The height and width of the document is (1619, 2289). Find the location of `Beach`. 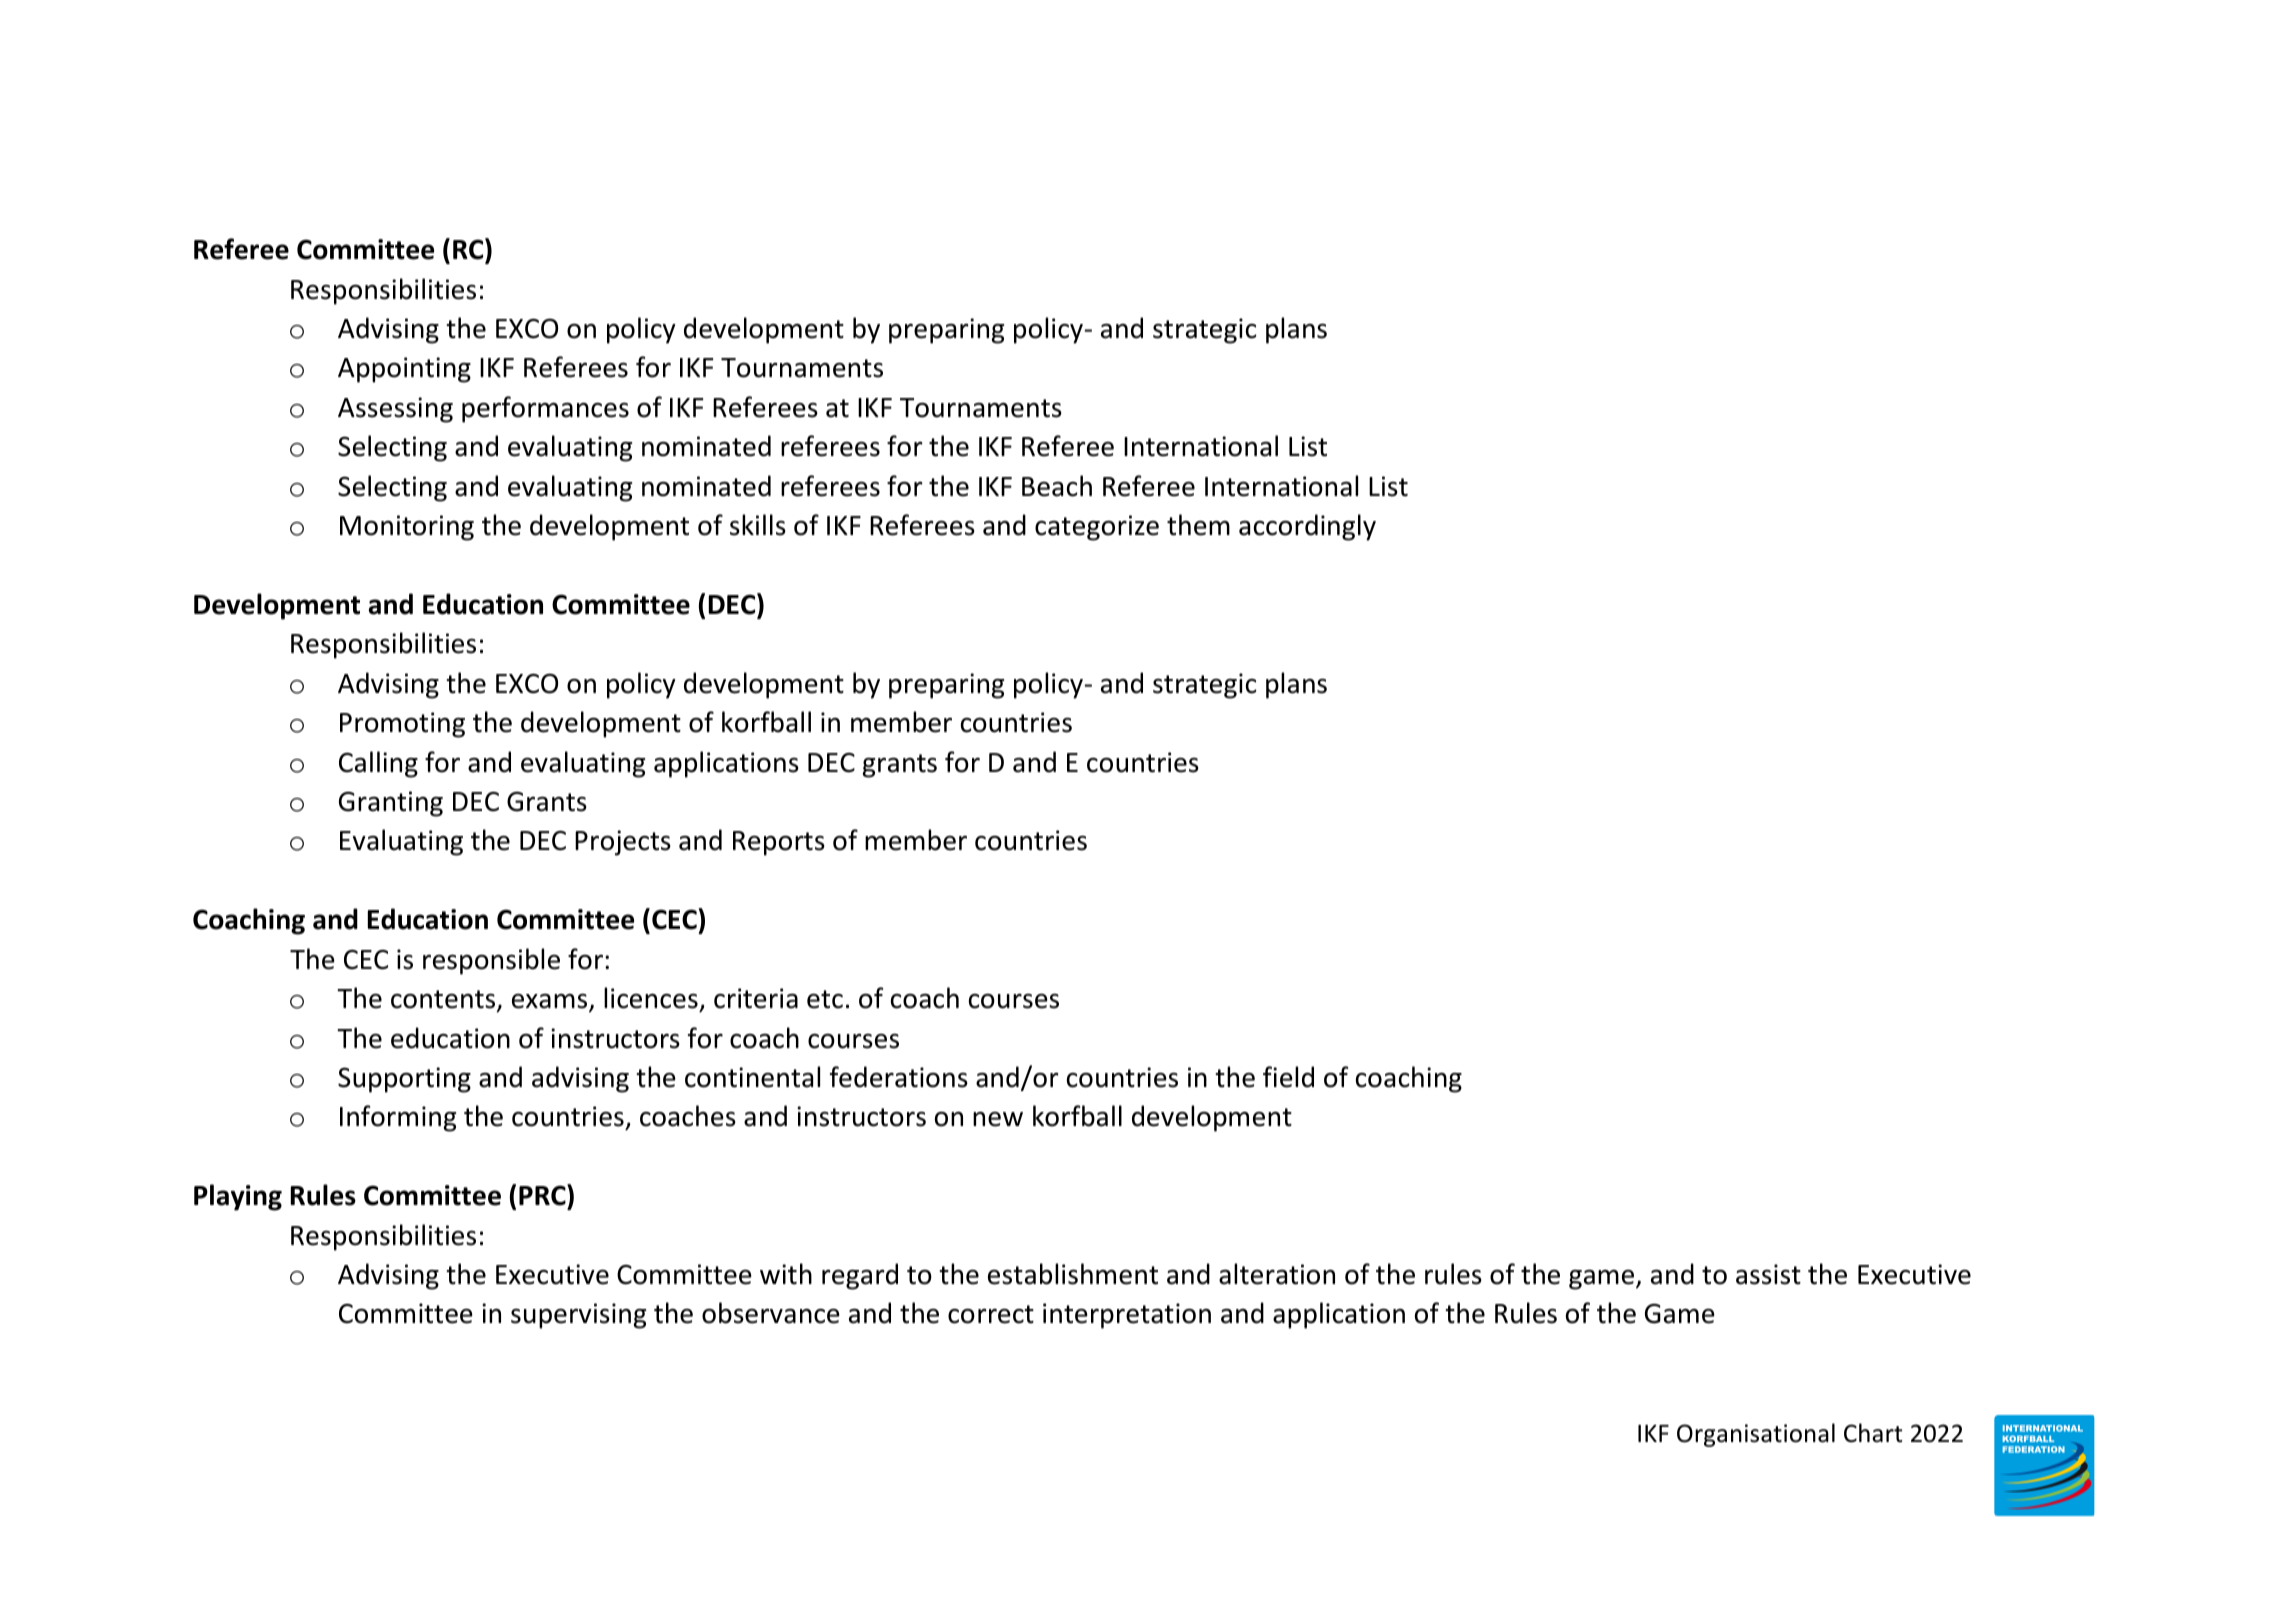

Beach is located at coordinates (1057, 486).
